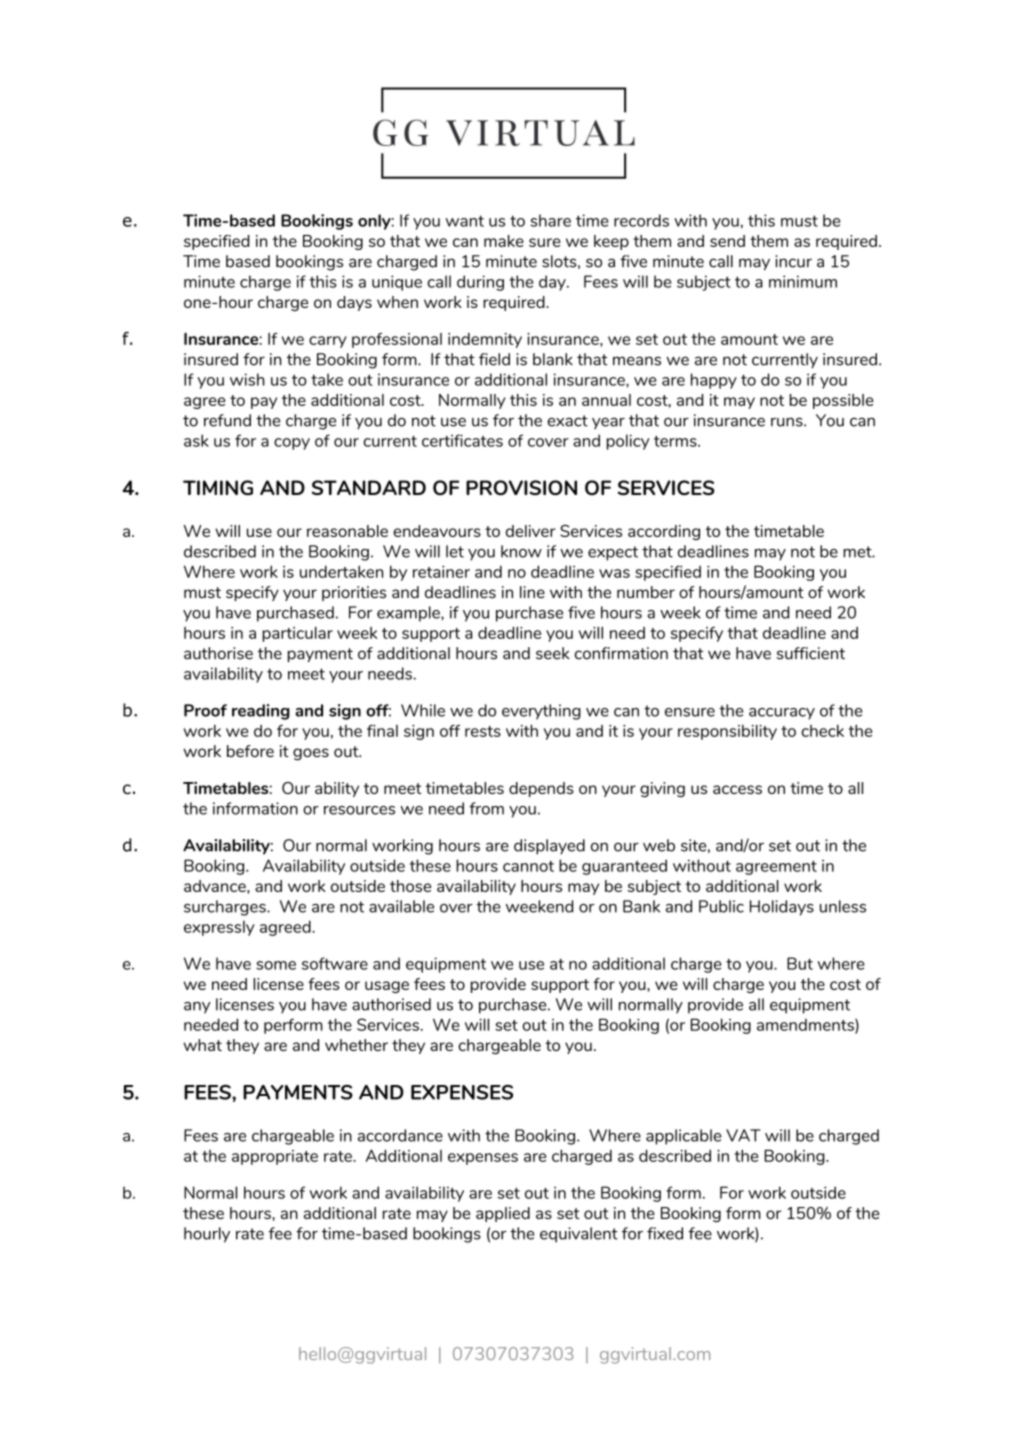 This page has height=1429, width=1010. Describe the element at coordinates (806, 1025) in the page. I see `amendments` at that location.
